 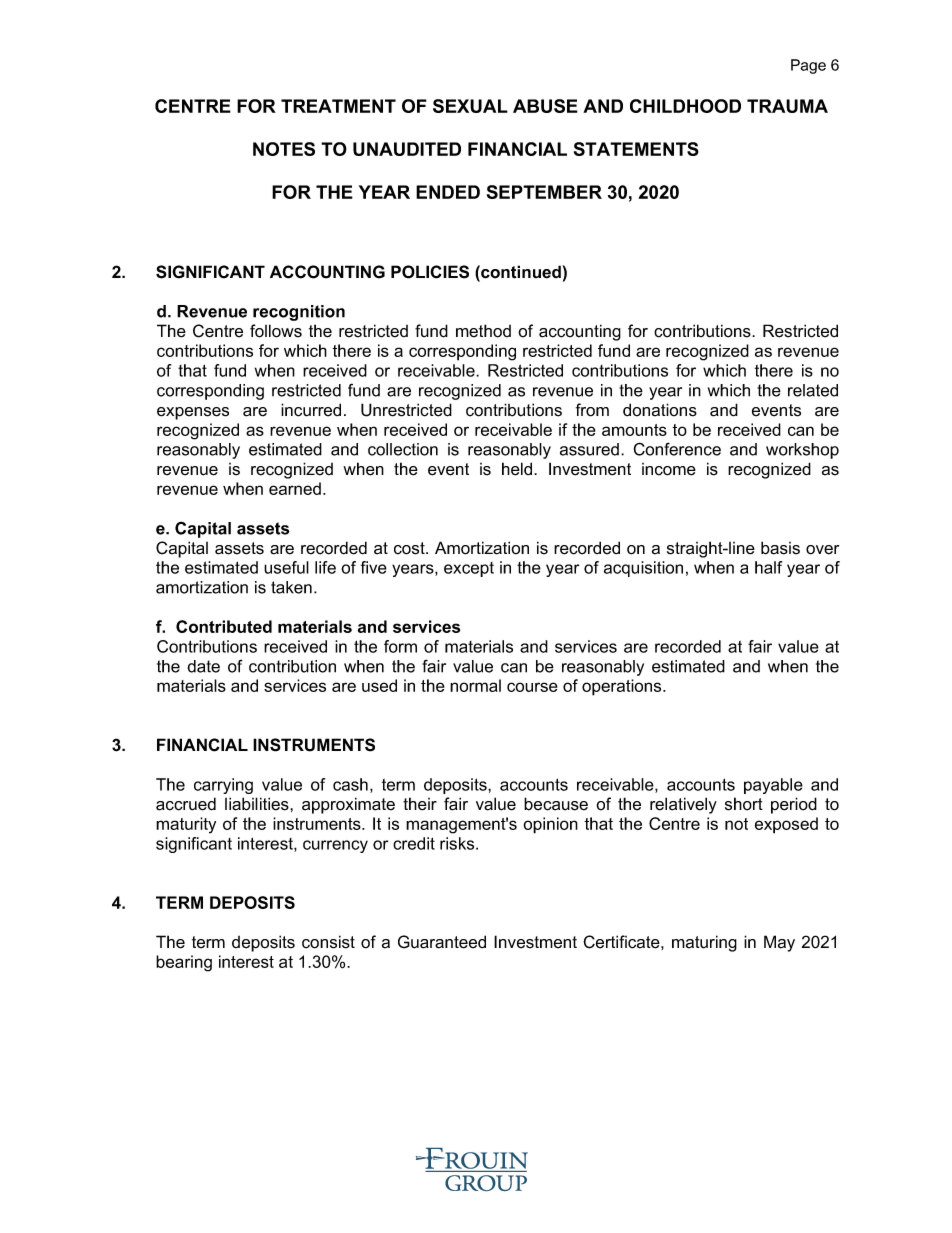 I want to click on method, so click(x=483, y=331).
